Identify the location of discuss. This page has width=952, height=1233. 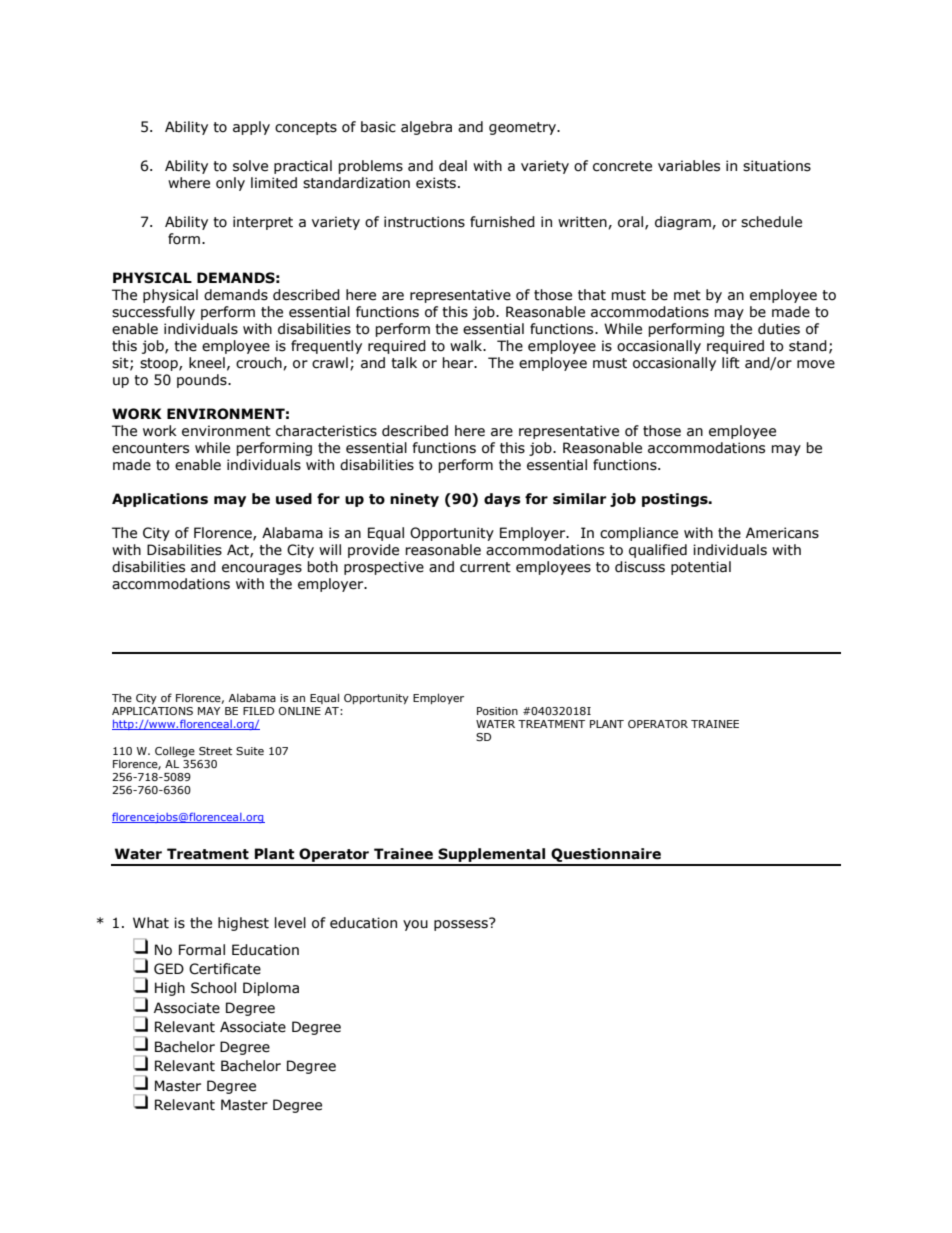
(640, 567).
